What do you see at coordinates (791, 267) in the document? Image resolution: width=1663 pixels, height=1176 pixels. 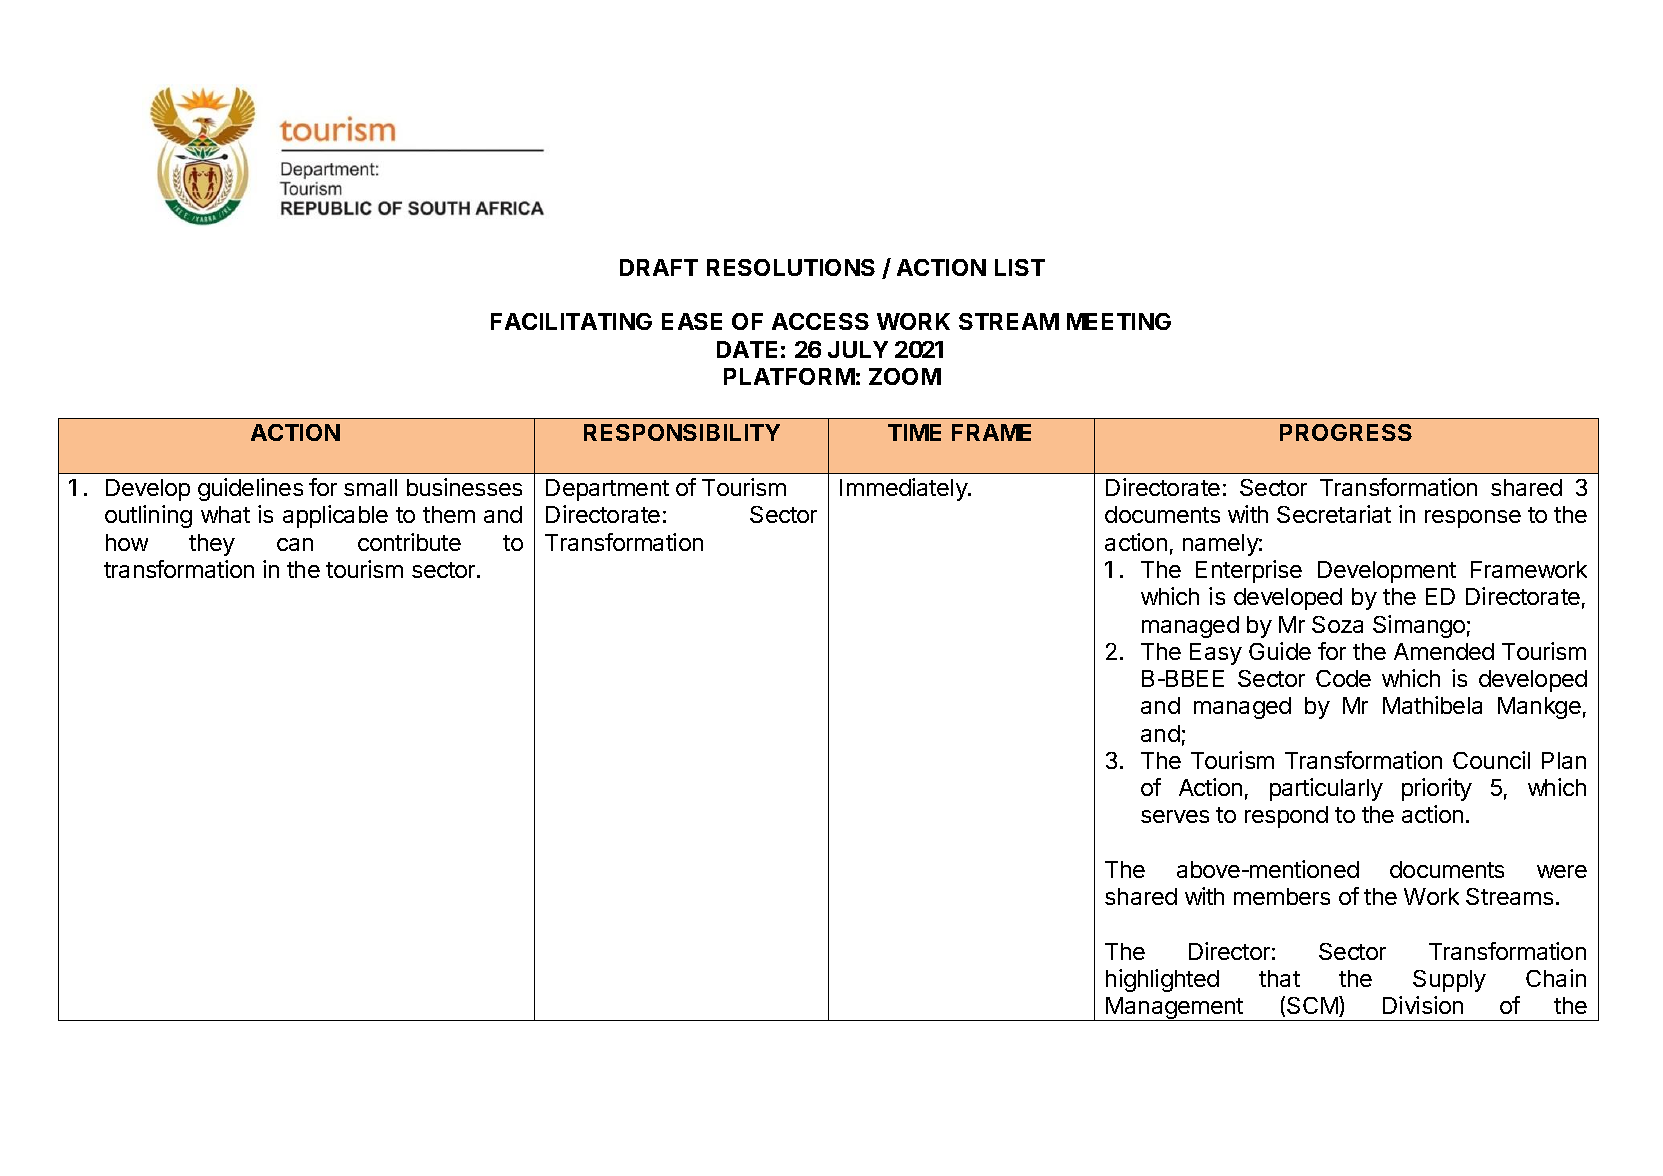 I see `RESOLUTIONS` at bounding box center [791, 267].
